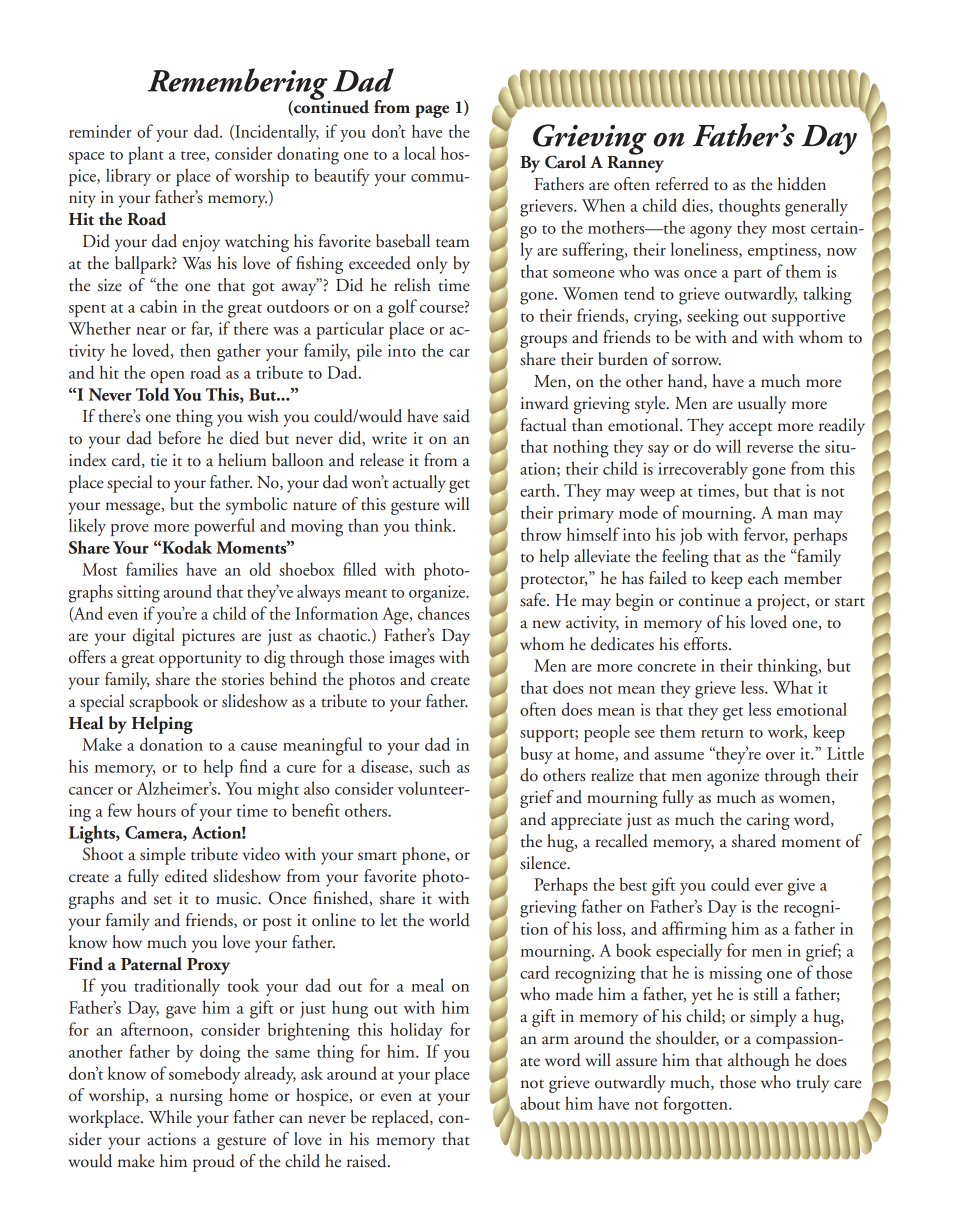 This page has height=1232, width=958. I want to click on accept, so click(750, 429).
